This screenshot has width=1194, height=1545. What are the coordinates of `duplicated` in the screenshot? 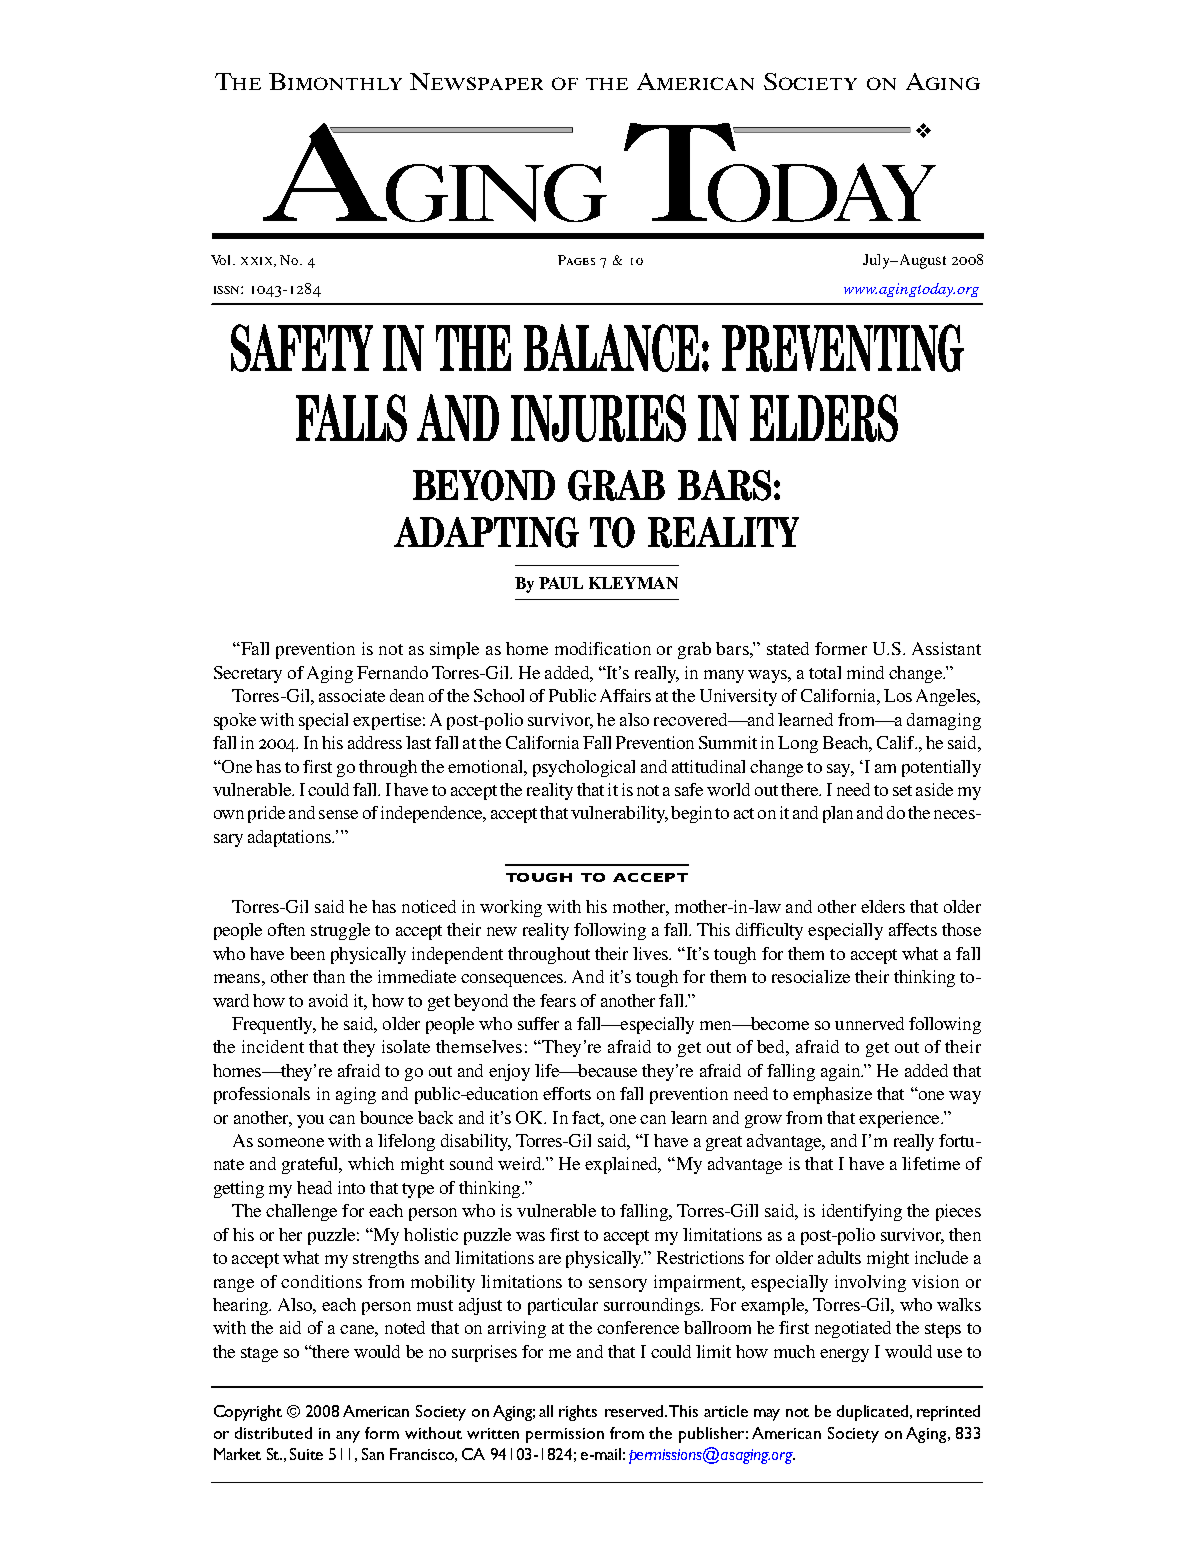 It's located at (872, 1413).
